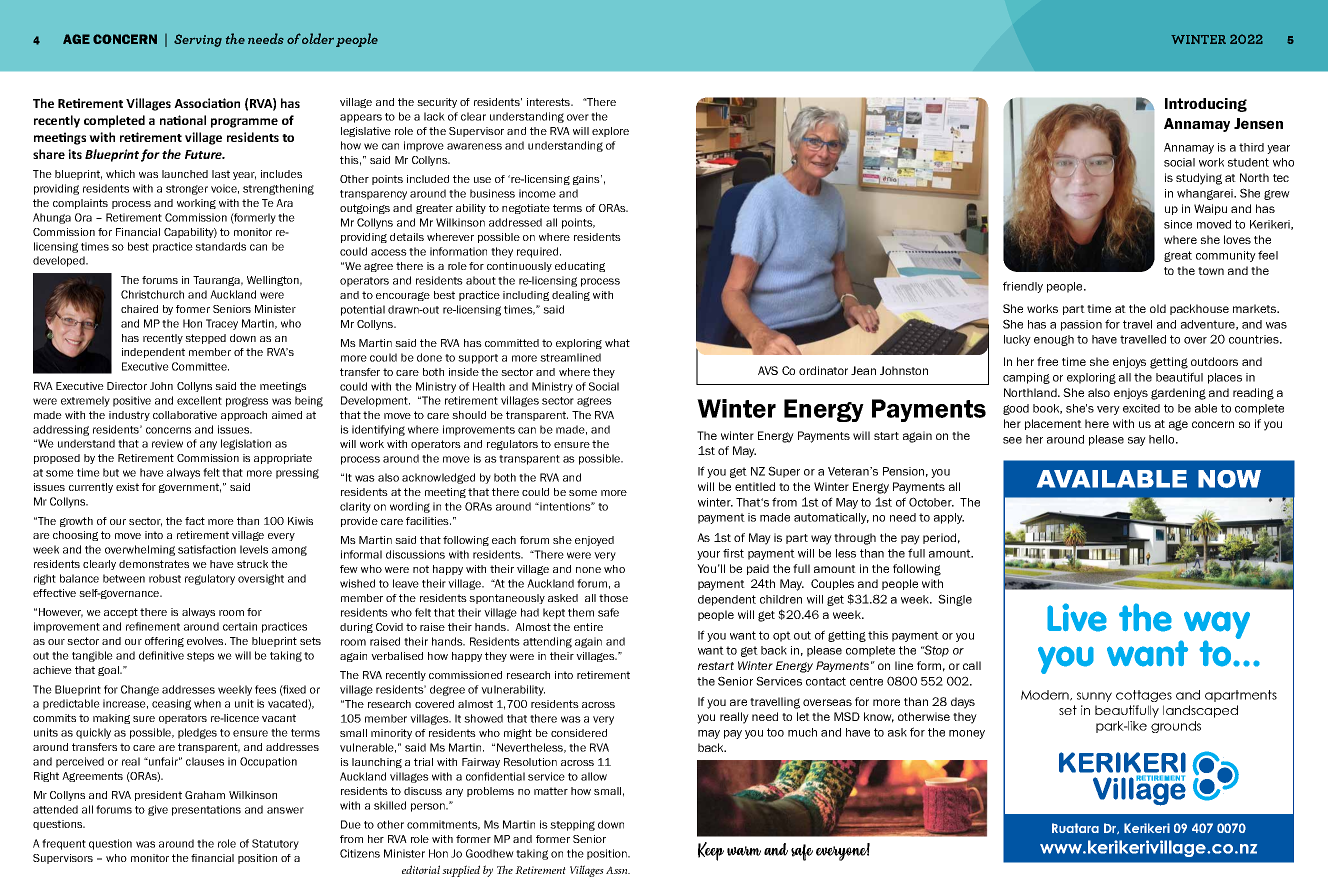  Describe the element at coordinates (1077, 617) in the document. I see `Live` at that location.
